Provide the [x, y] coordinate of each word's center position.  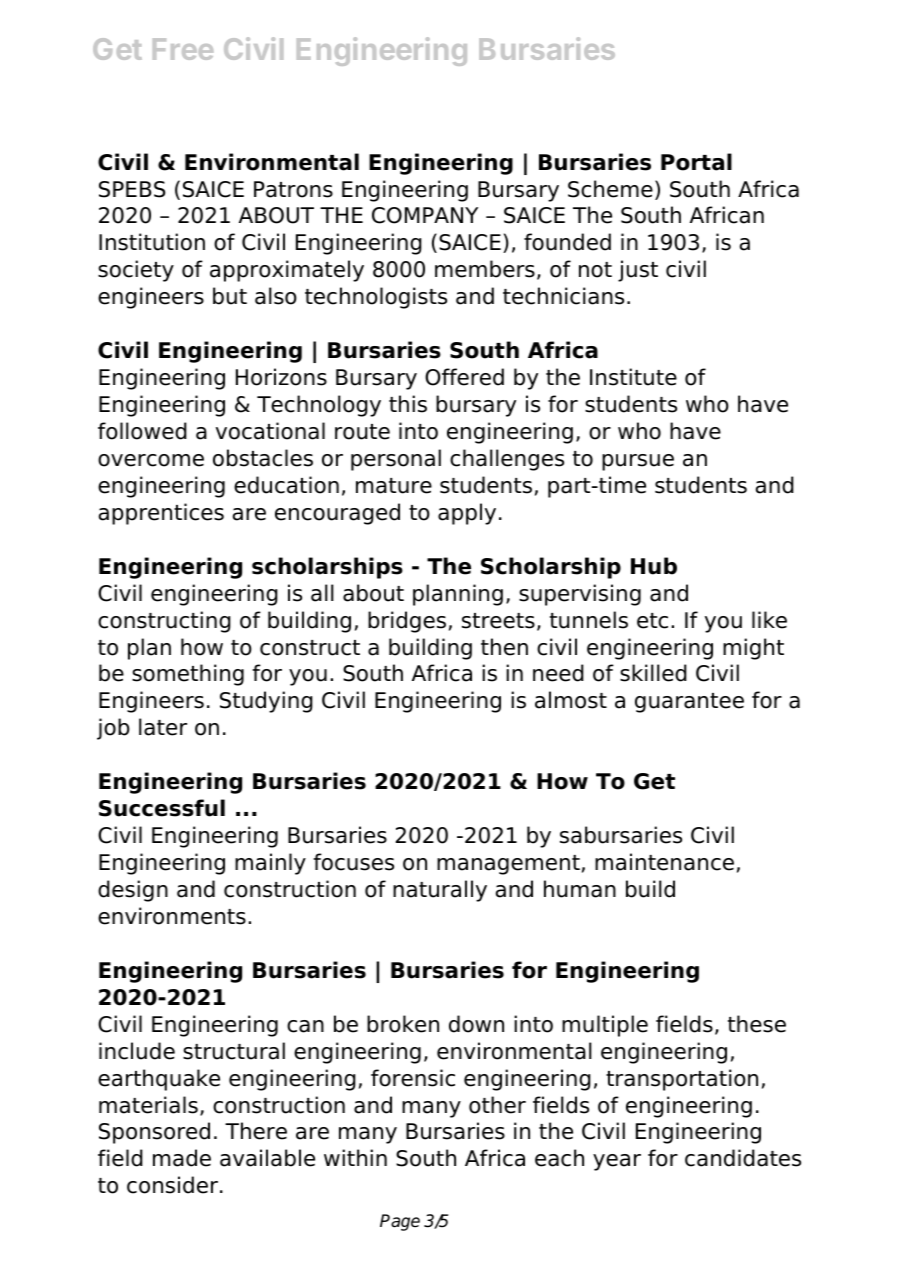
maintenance [664, 862]
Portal [696, 162]
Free [183, 49]
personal [396, 460]
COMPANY [425, 215]
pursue [638, 462]
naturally [440, 891]
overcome [151, 460]
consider [172, 1185]
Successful [162, 808]
